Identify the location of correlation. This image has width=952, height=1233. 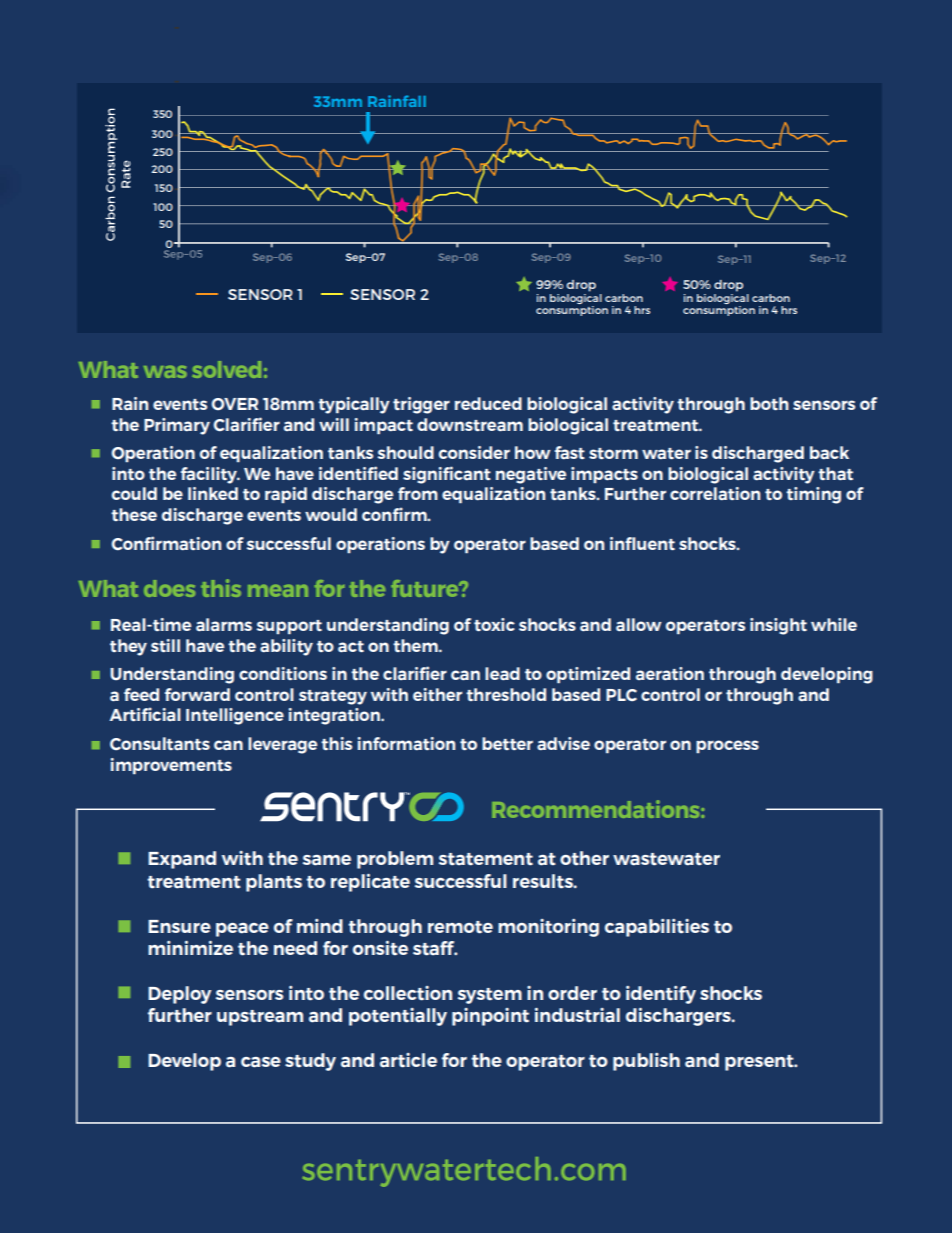
(715, 493).
